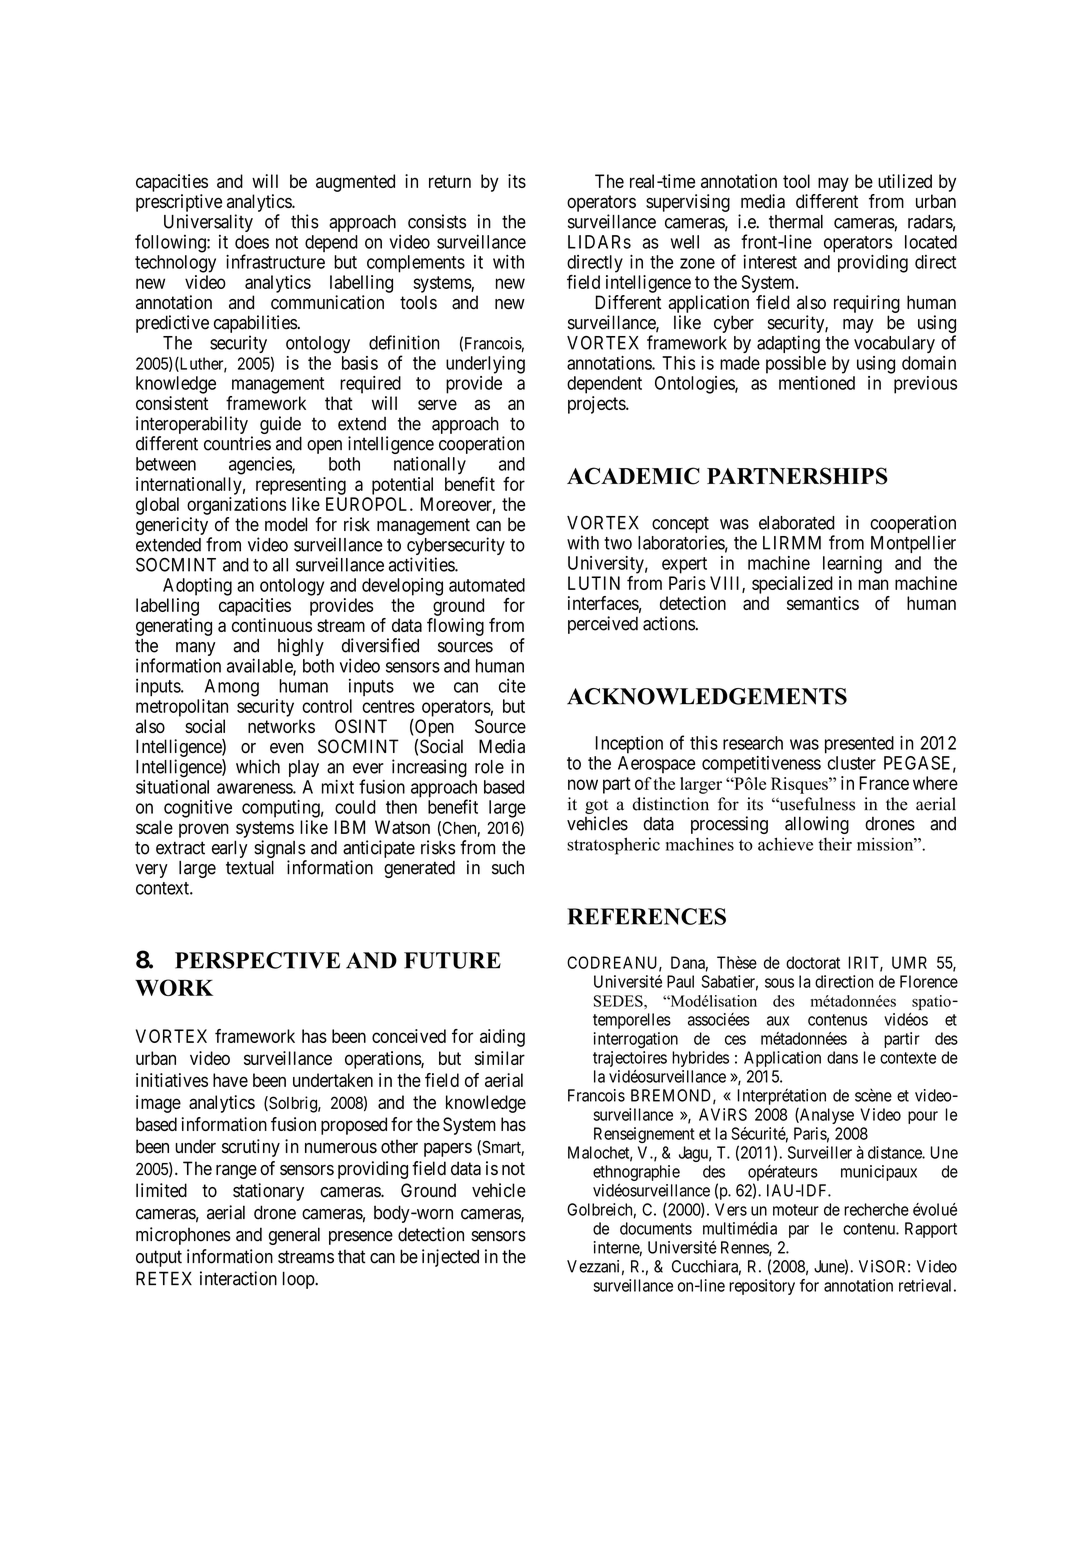 The height and width of the page is (1545, 1092). Describe the element at coordinates (502, 1038) in the page. I see `aiding` at that location.
